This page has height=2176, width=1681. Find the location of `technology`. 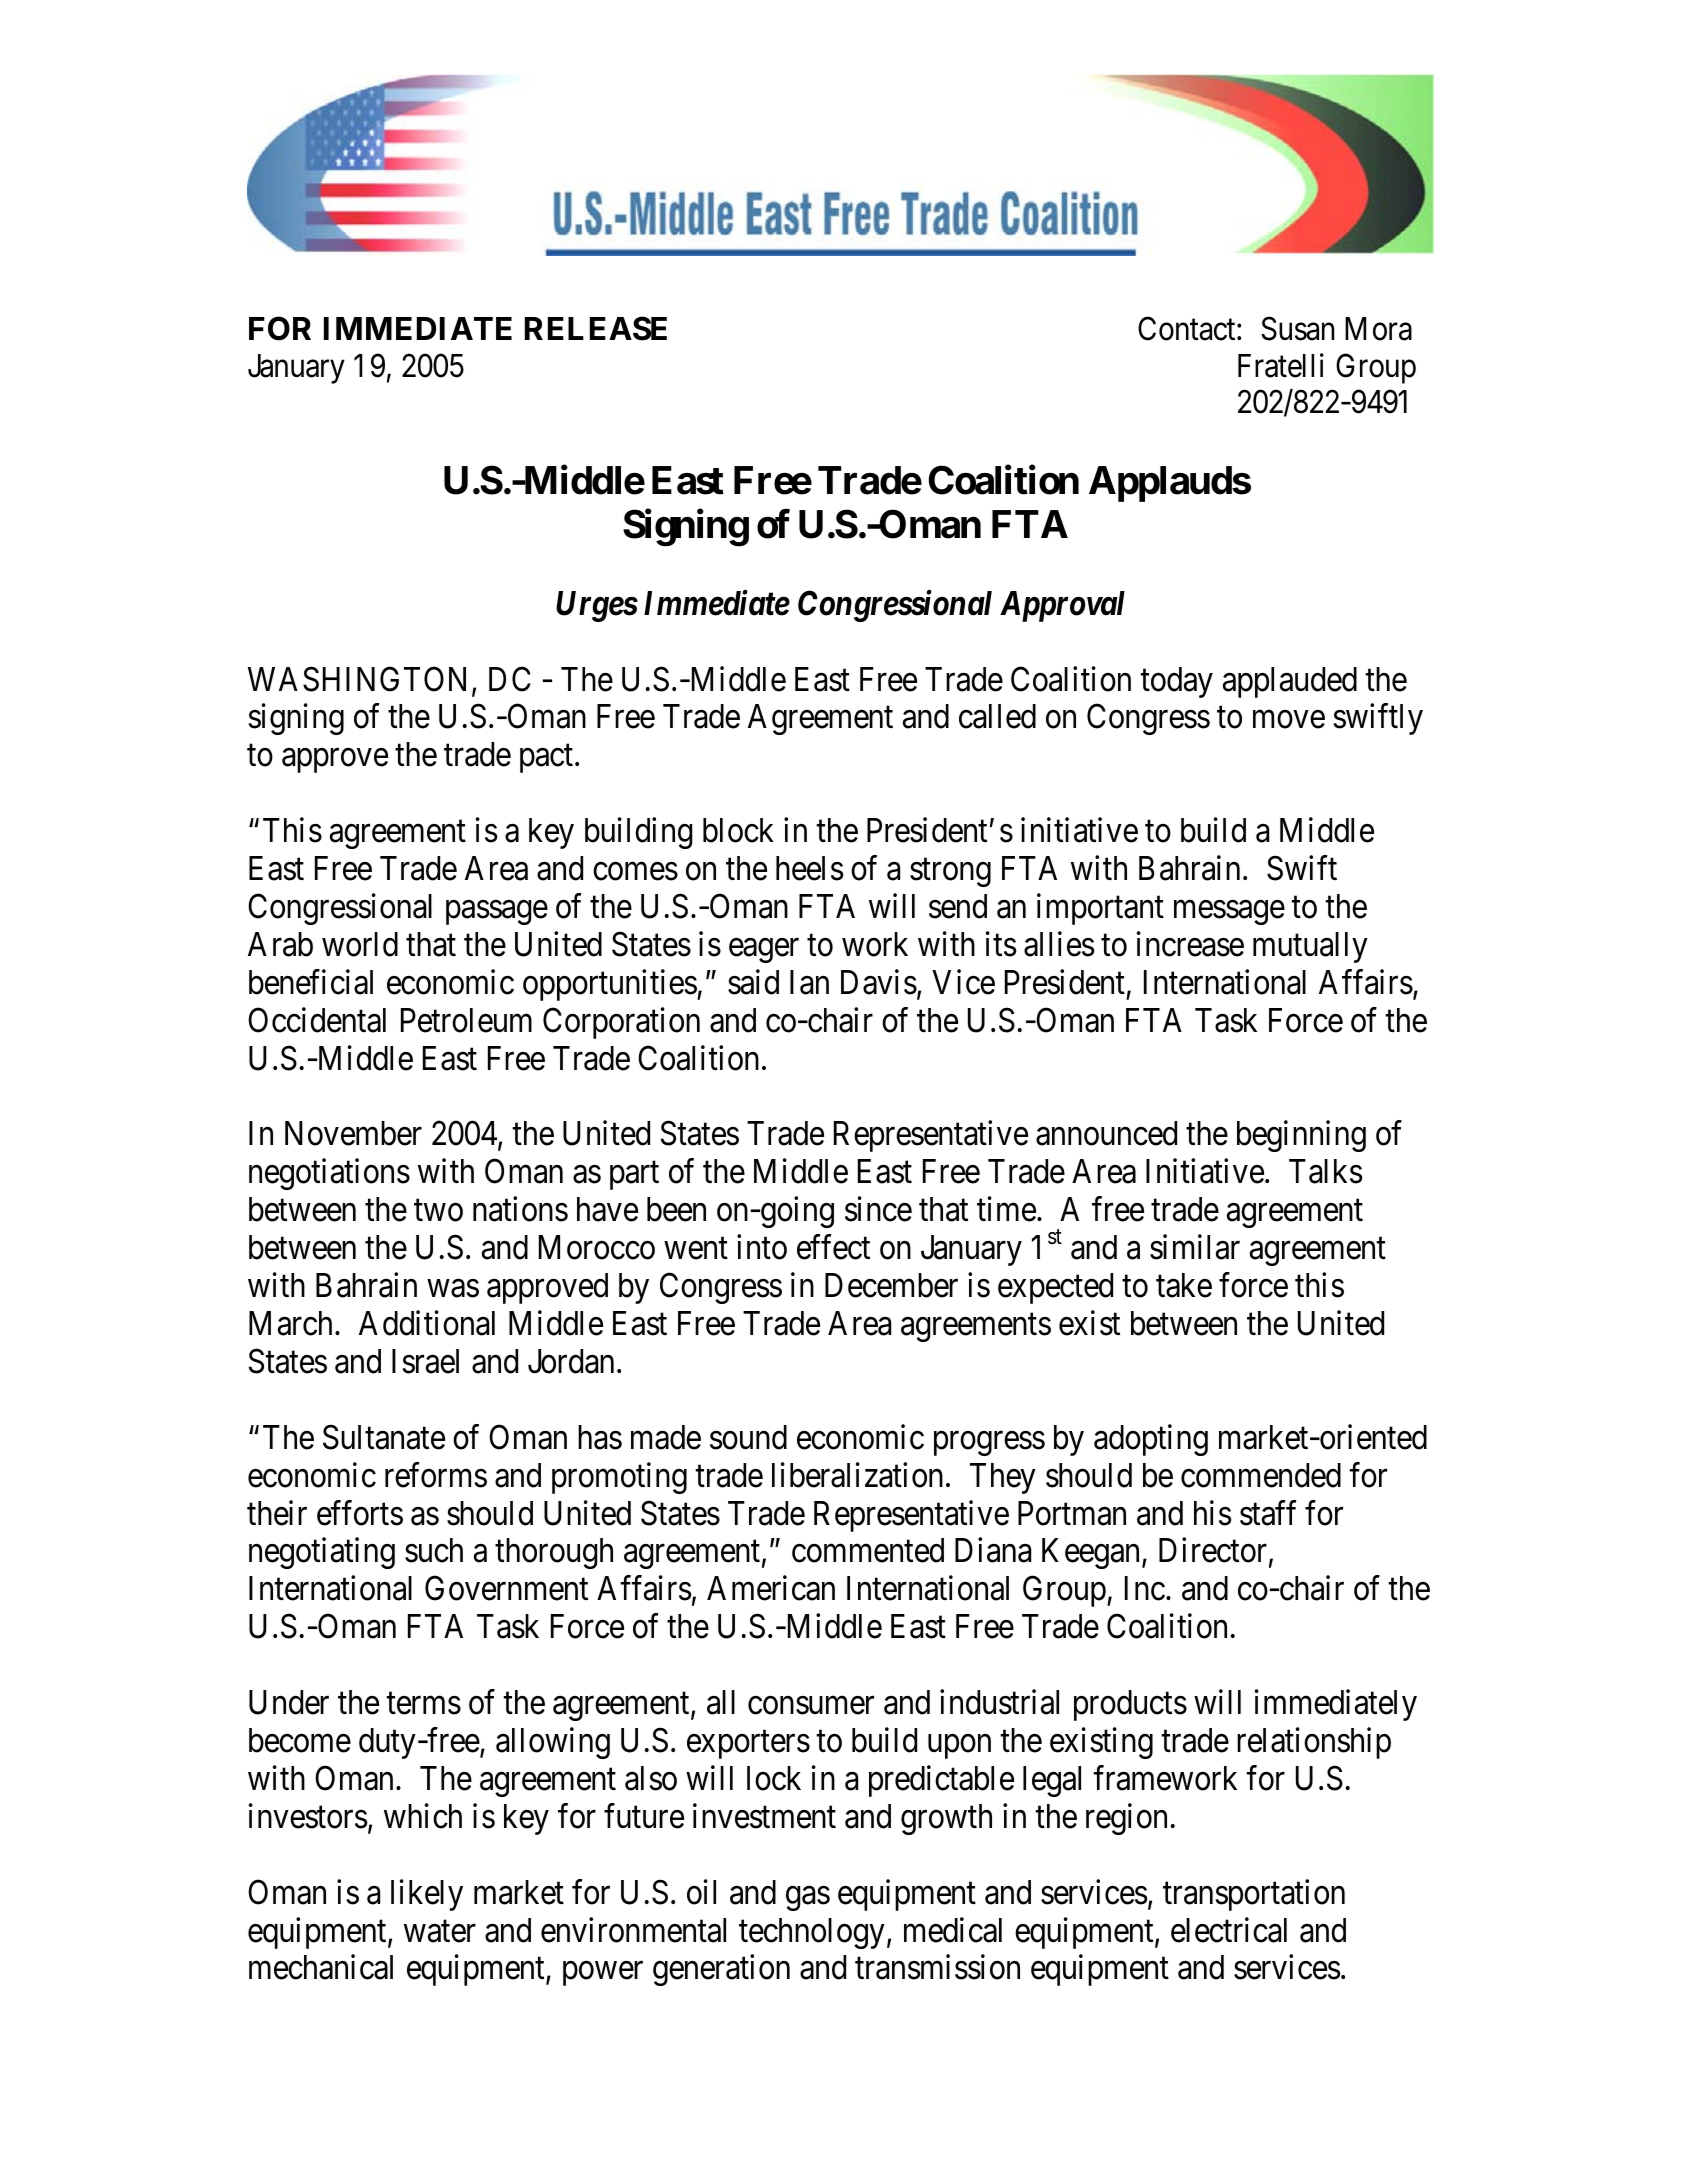

technology is located at coordinates (812, 1933).
